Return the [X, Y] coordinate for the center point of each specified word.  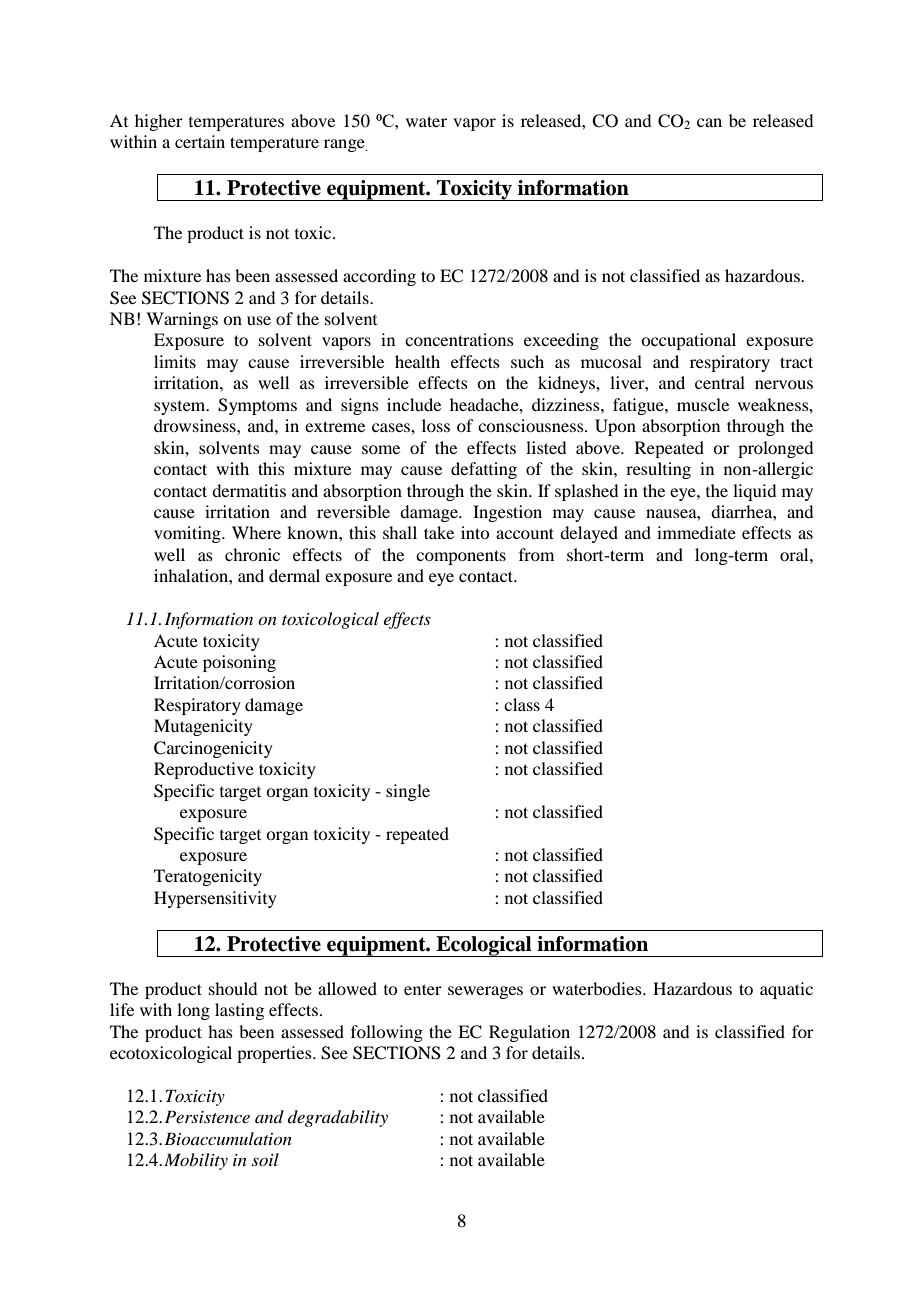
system [181, 408]
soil [265, 1159]
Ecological [484, 946]
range [345, 145]
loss [436, 425]
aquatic [786, 990]
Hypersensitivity [215, 899]
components [461, 557]
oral [795, 554]
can [709, 122]
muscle [703, 404]
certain [200, 141]
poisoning [239, 663]
